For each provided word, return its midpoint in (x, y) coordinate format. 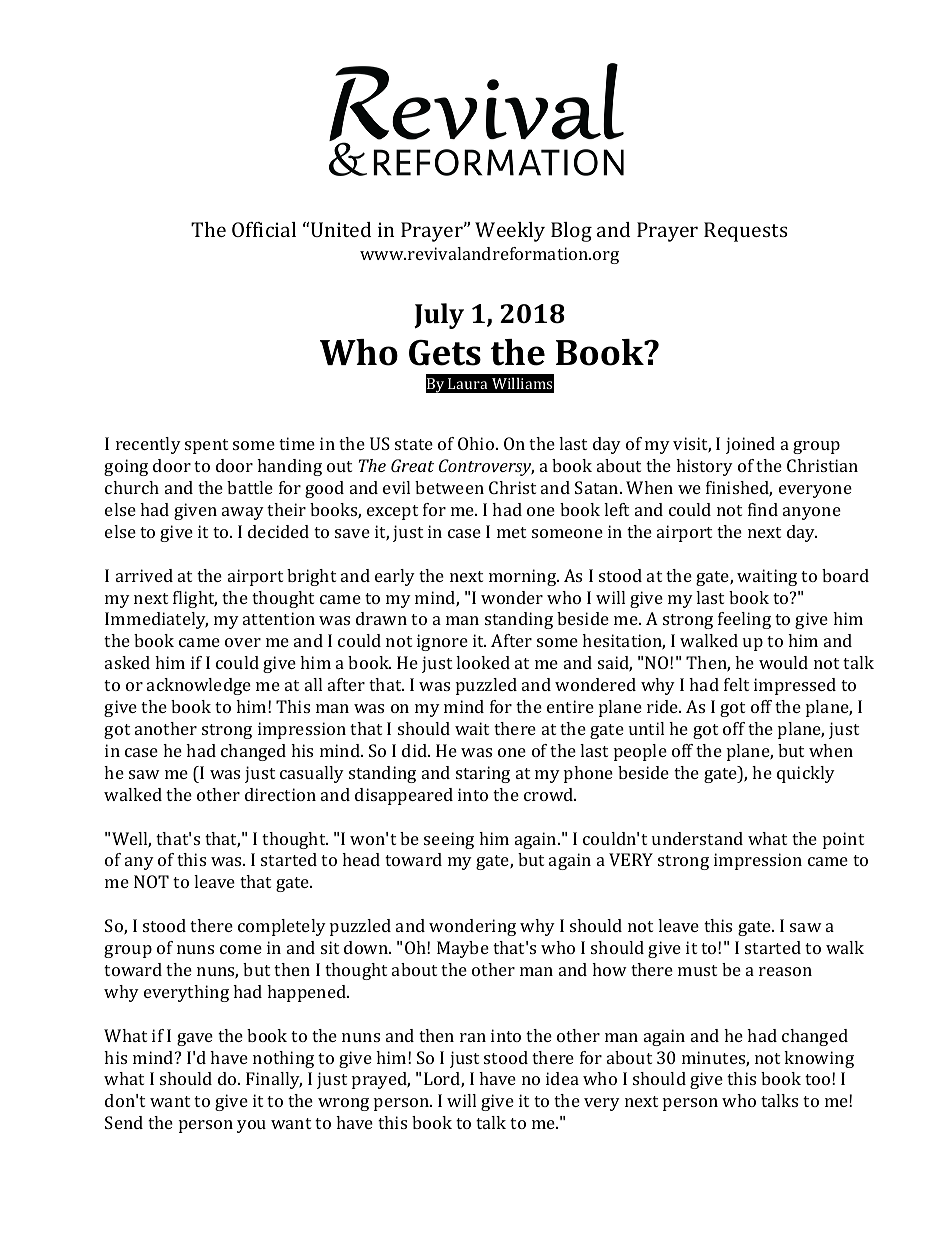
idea (562, 1078)
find (763, 509)
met (511, 532)
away (243, 513)
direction (280, 794)
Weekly (510, 232)
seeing (449, 840)
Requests (746, 232)
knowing (819, 1059)
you (251, 1126)
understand (697, 838)
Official (264, 229)
